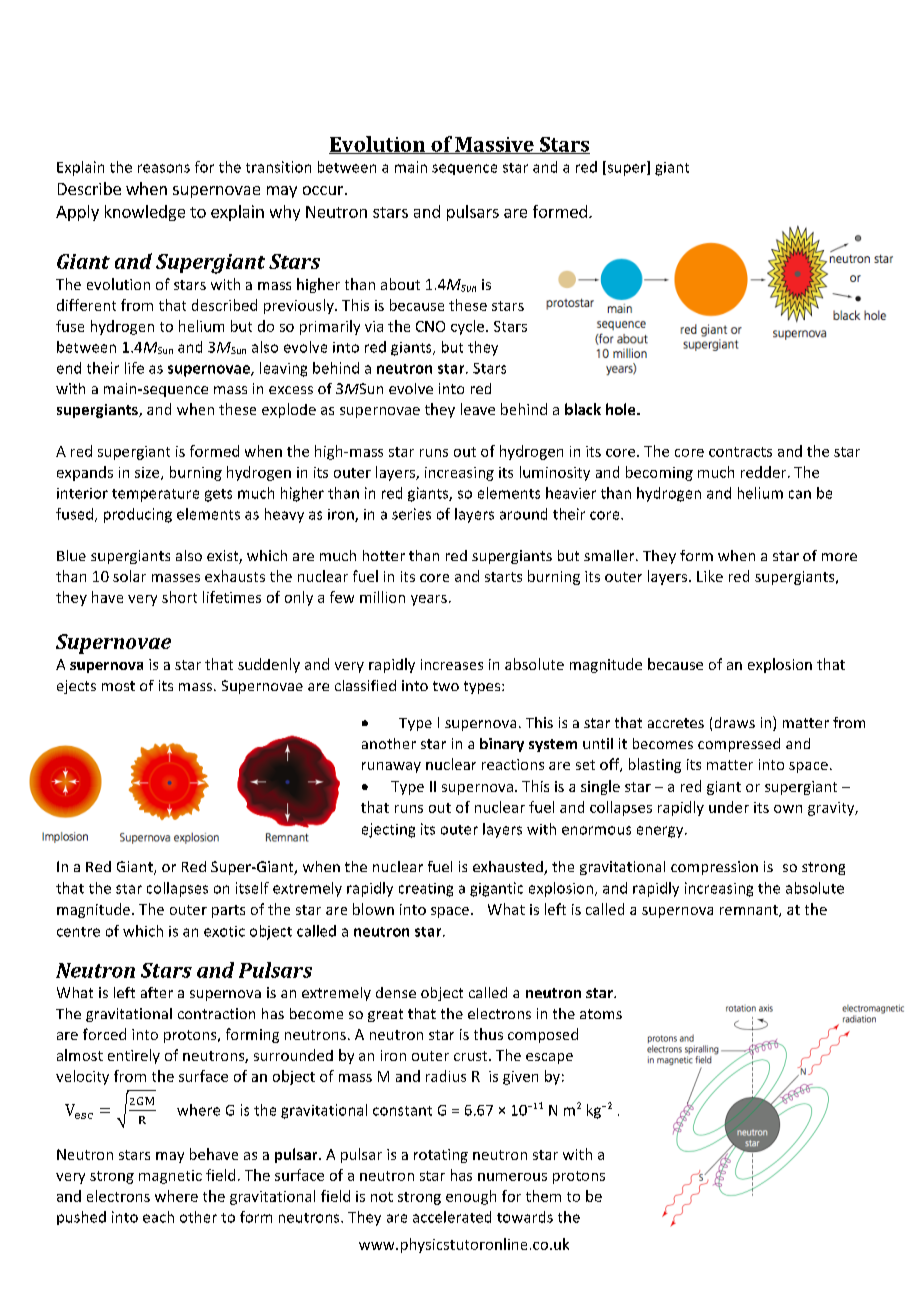 The image size is (924, 1308). I want to click on can, so click(800, 494).
